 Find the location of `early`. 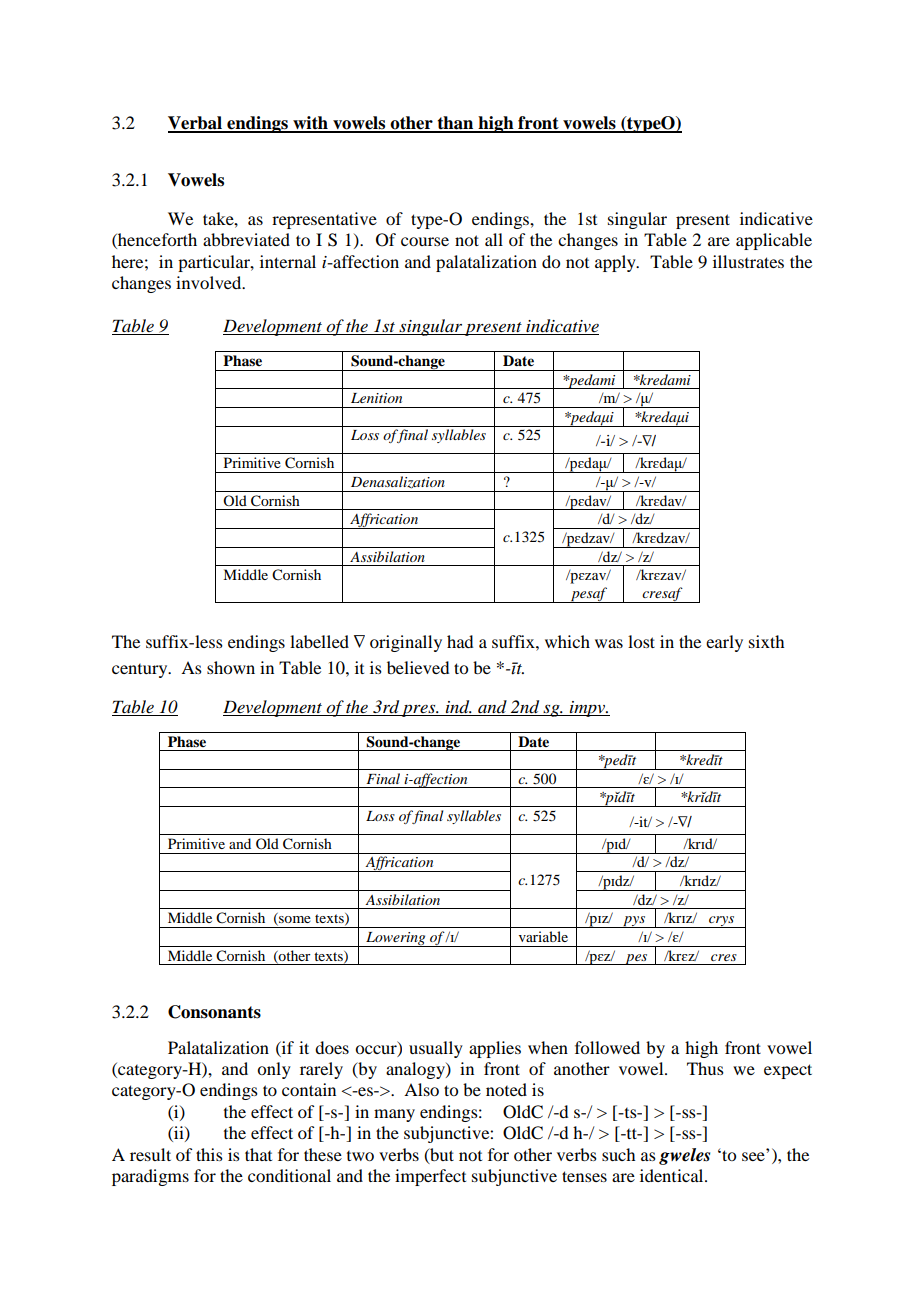

early is located at coordinates (724, 643).
